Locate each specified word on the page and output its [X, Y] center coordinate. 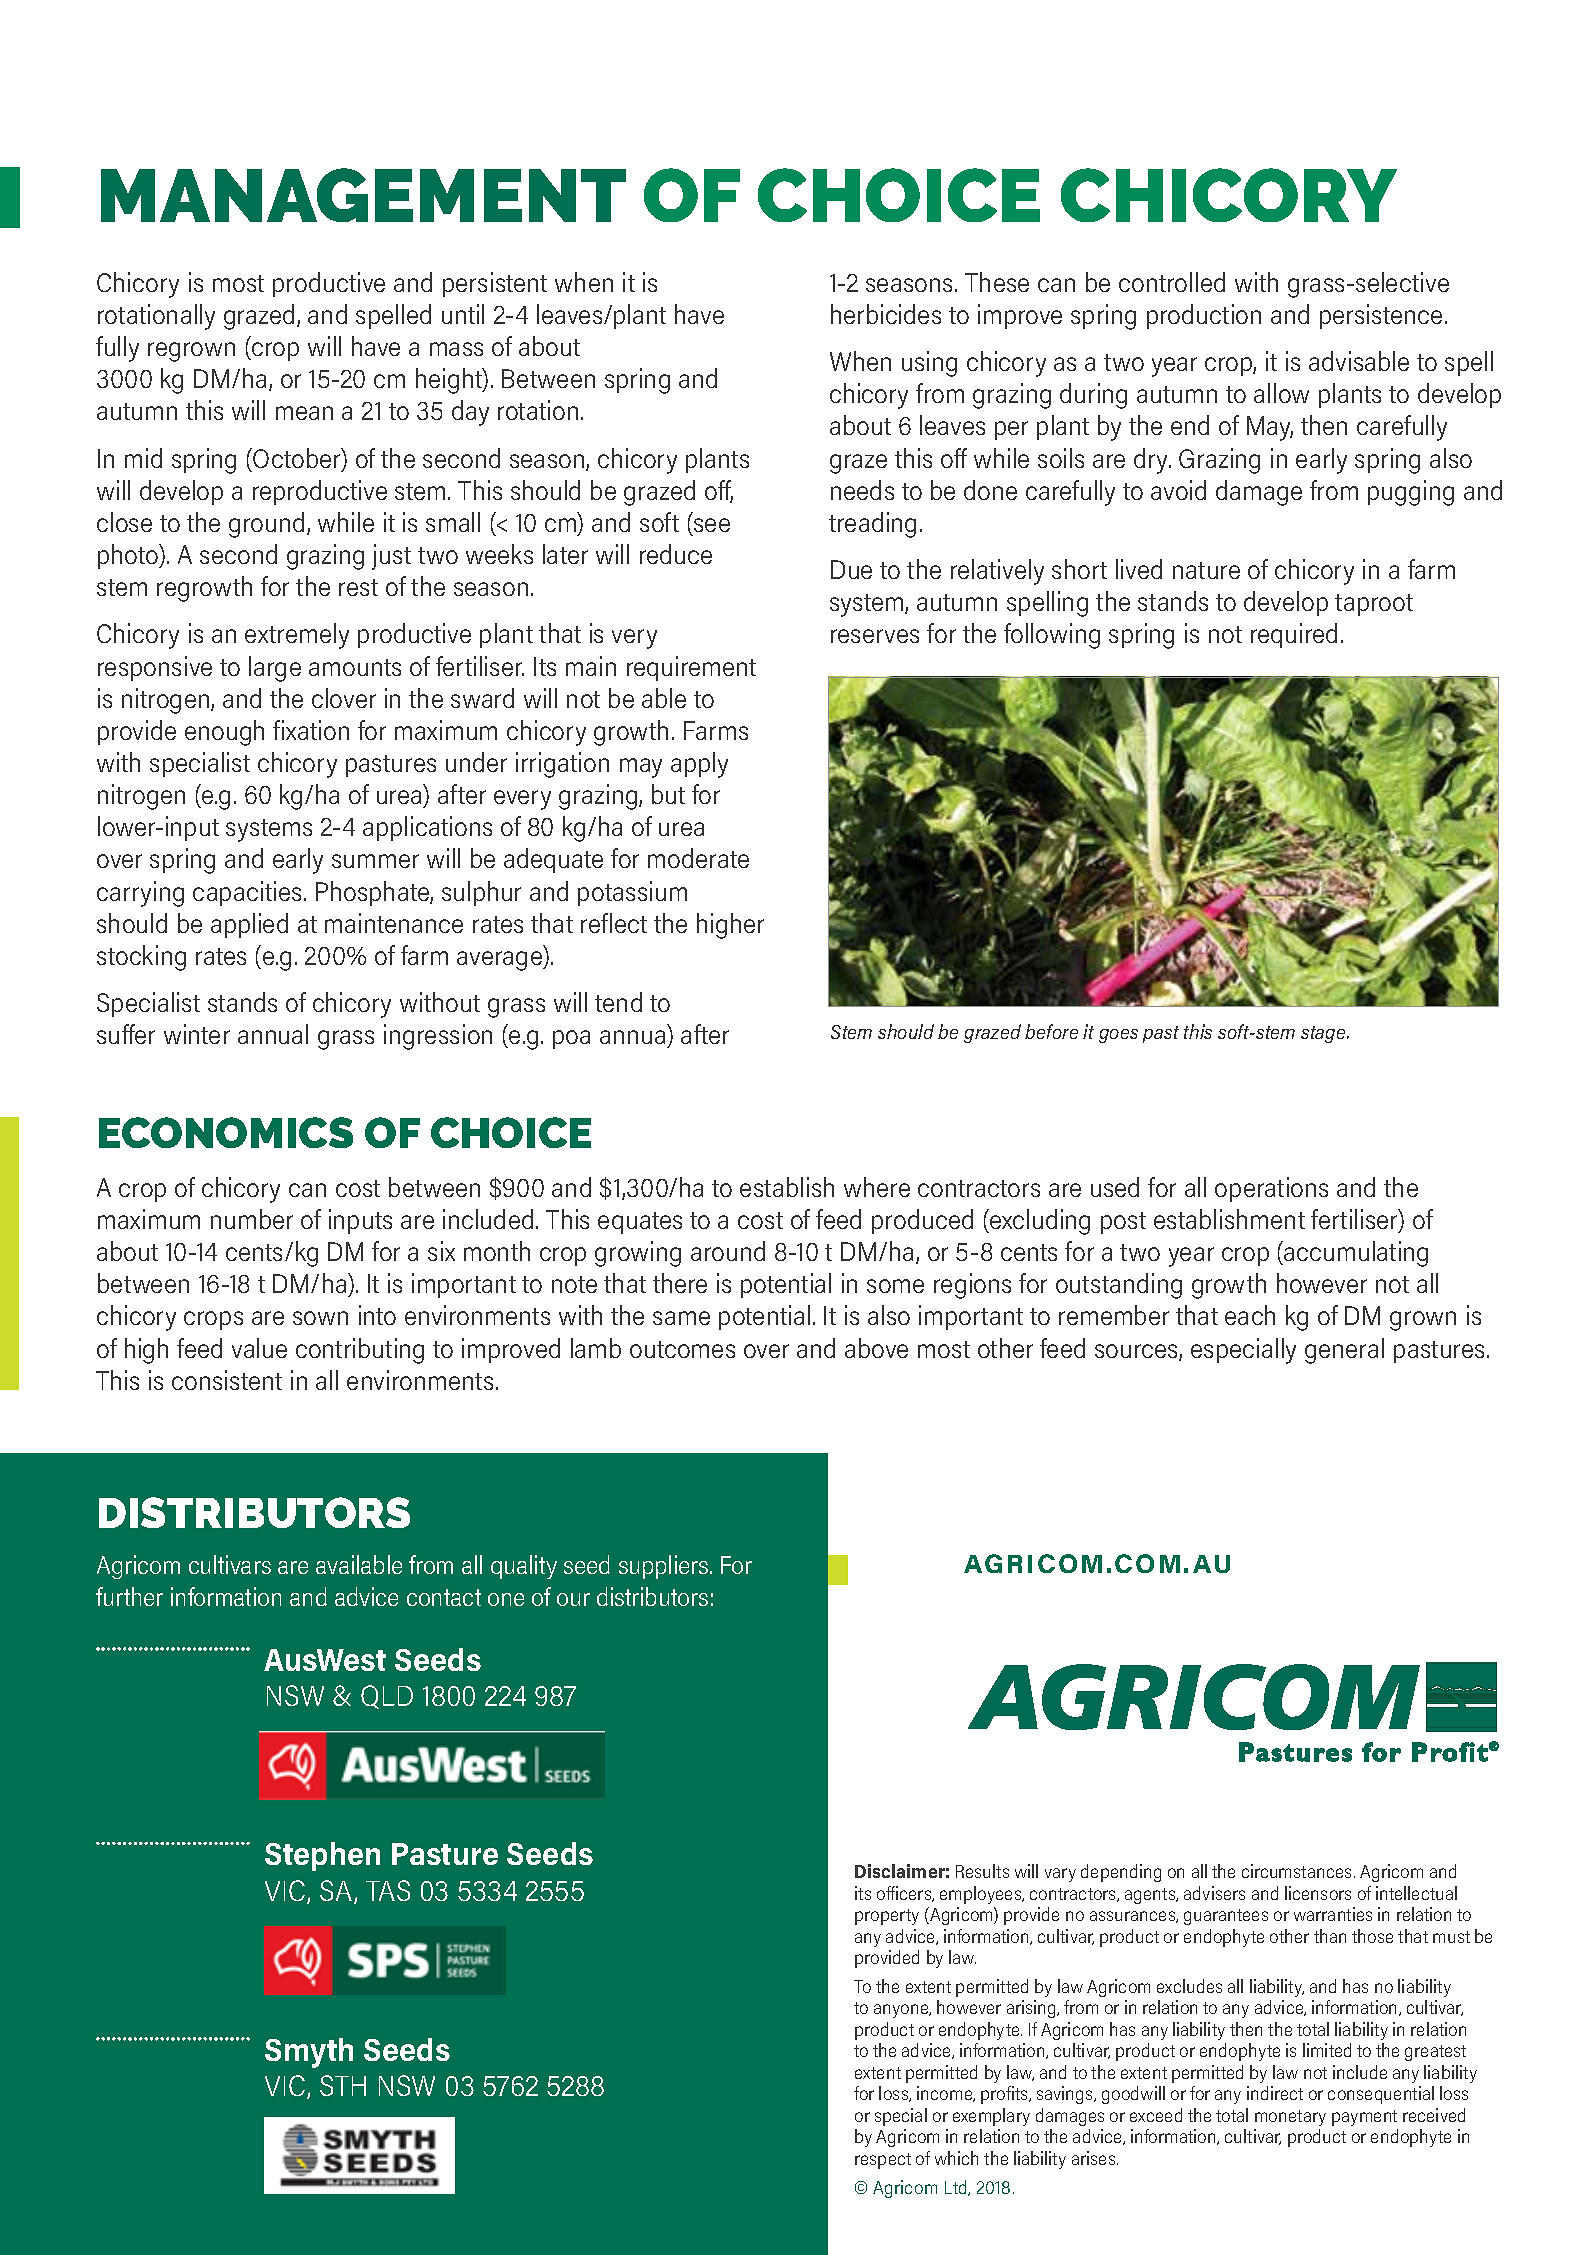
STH [343, 2085]
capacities [247, 893]
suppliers [665, 1567]
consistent [227, 1380]
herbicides [886, 314]
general [1344, 1351]
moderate [698, 858]
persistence [1381, 316]
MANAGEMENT [363, 195]
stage [1324, 1034]
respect [883, 2161]
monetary [1290, 2118]
